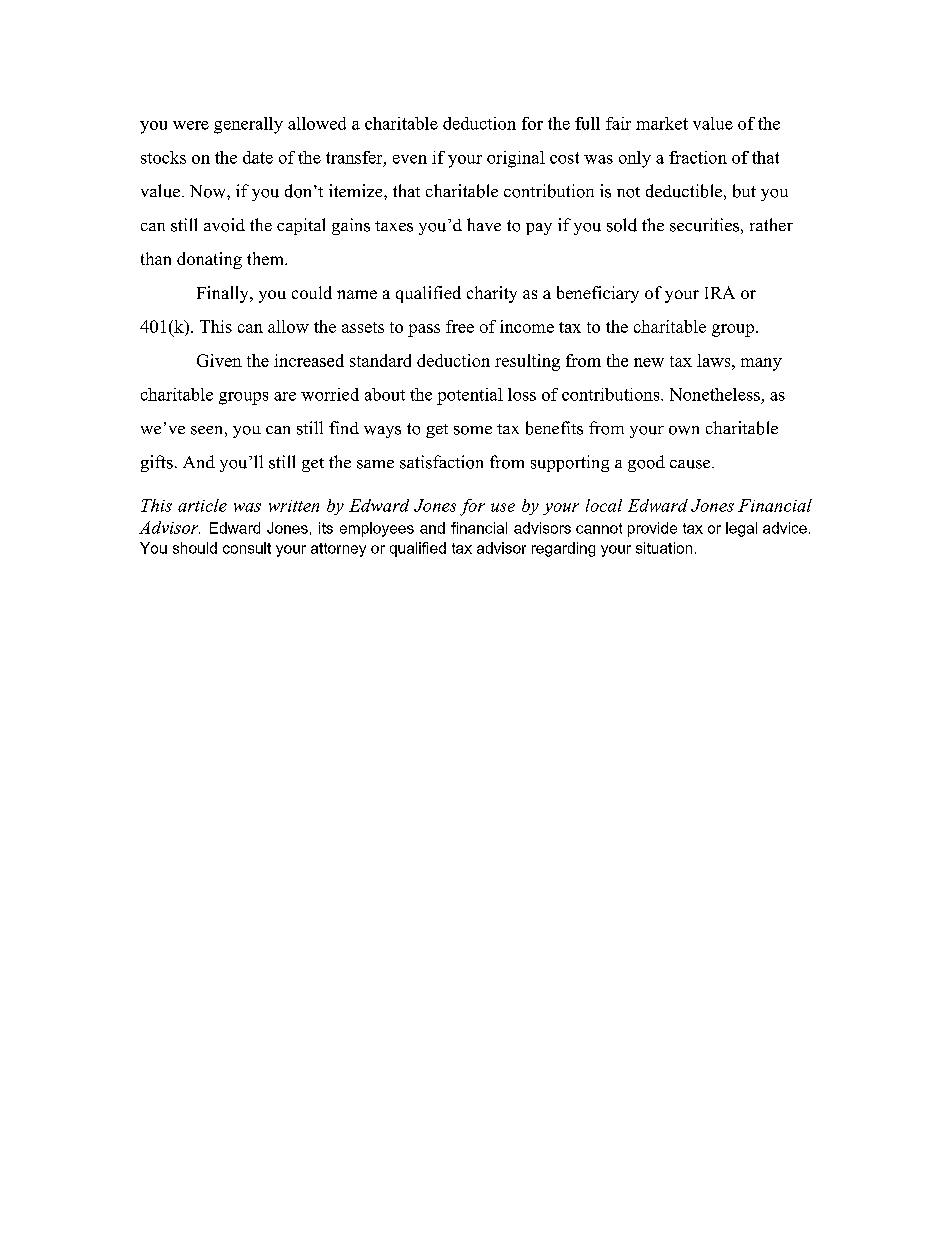  What do you see at coordinates (704, 225) in the document?
I see `securities` at bounding box center [704, 225].
